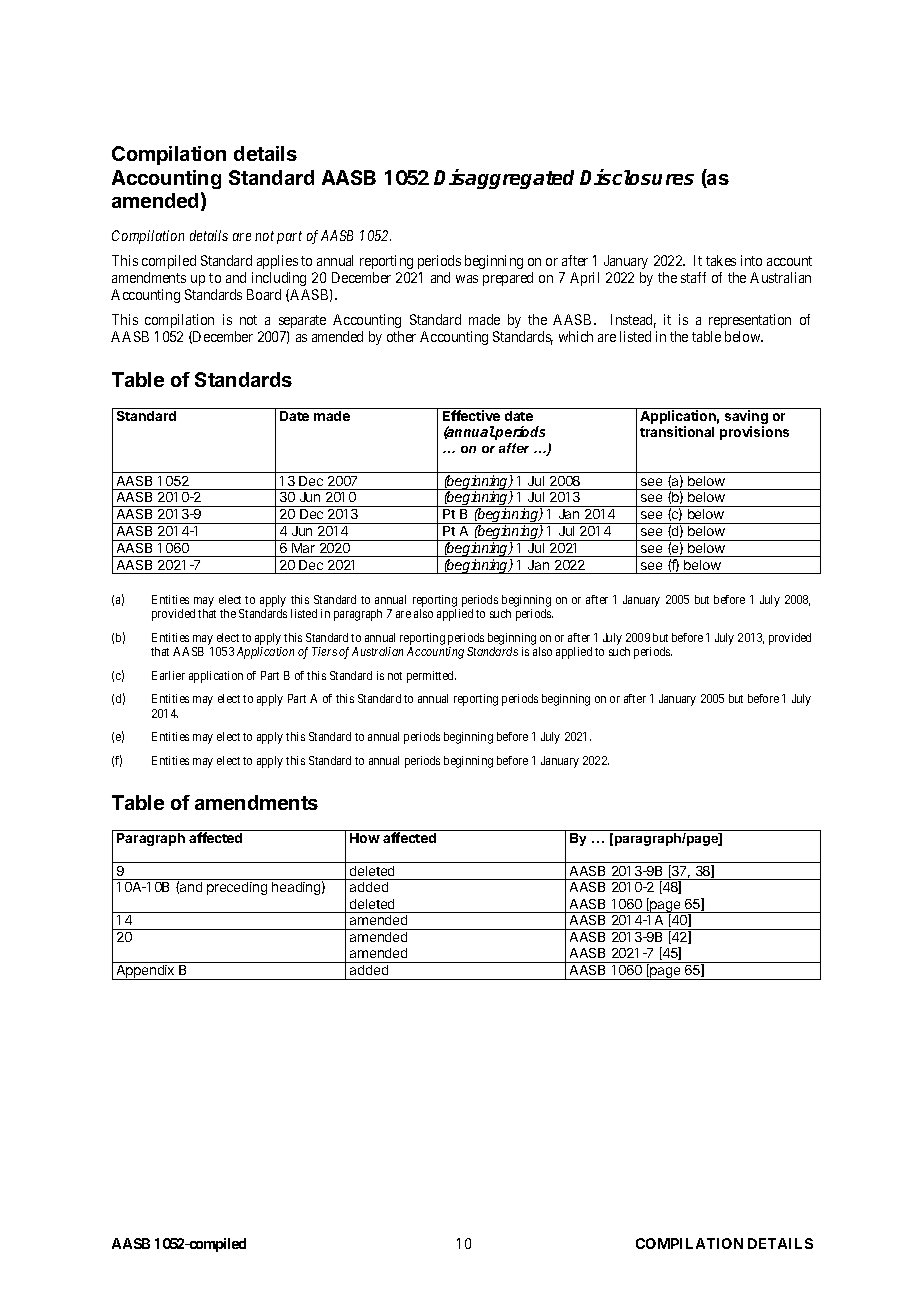  Describe the element at coordinates (677, 431) in the screenshot. I see `transitional` at that location.
